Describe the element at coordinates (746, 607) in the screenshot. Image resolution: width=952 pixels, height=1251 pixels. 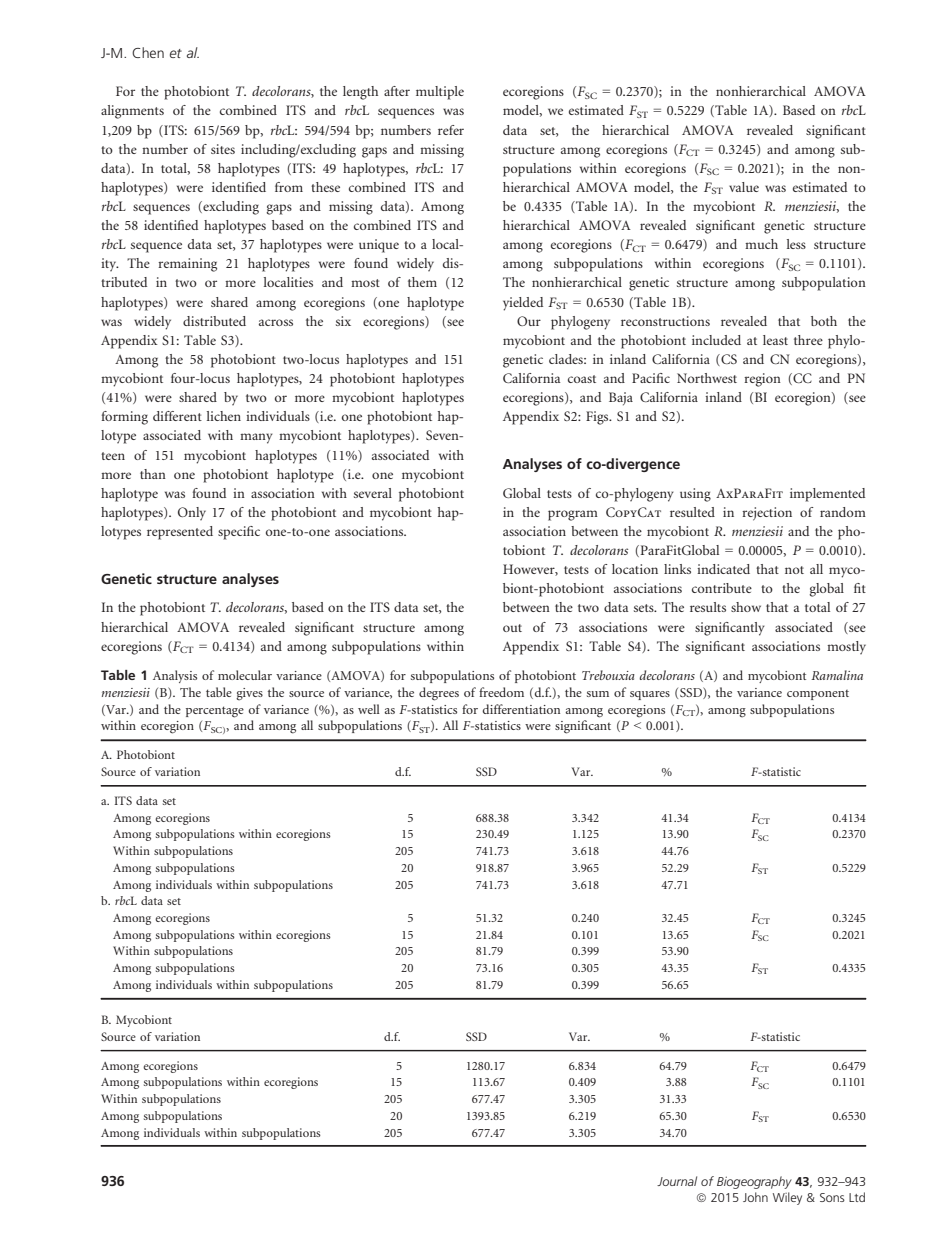
I see `show` at that location.
